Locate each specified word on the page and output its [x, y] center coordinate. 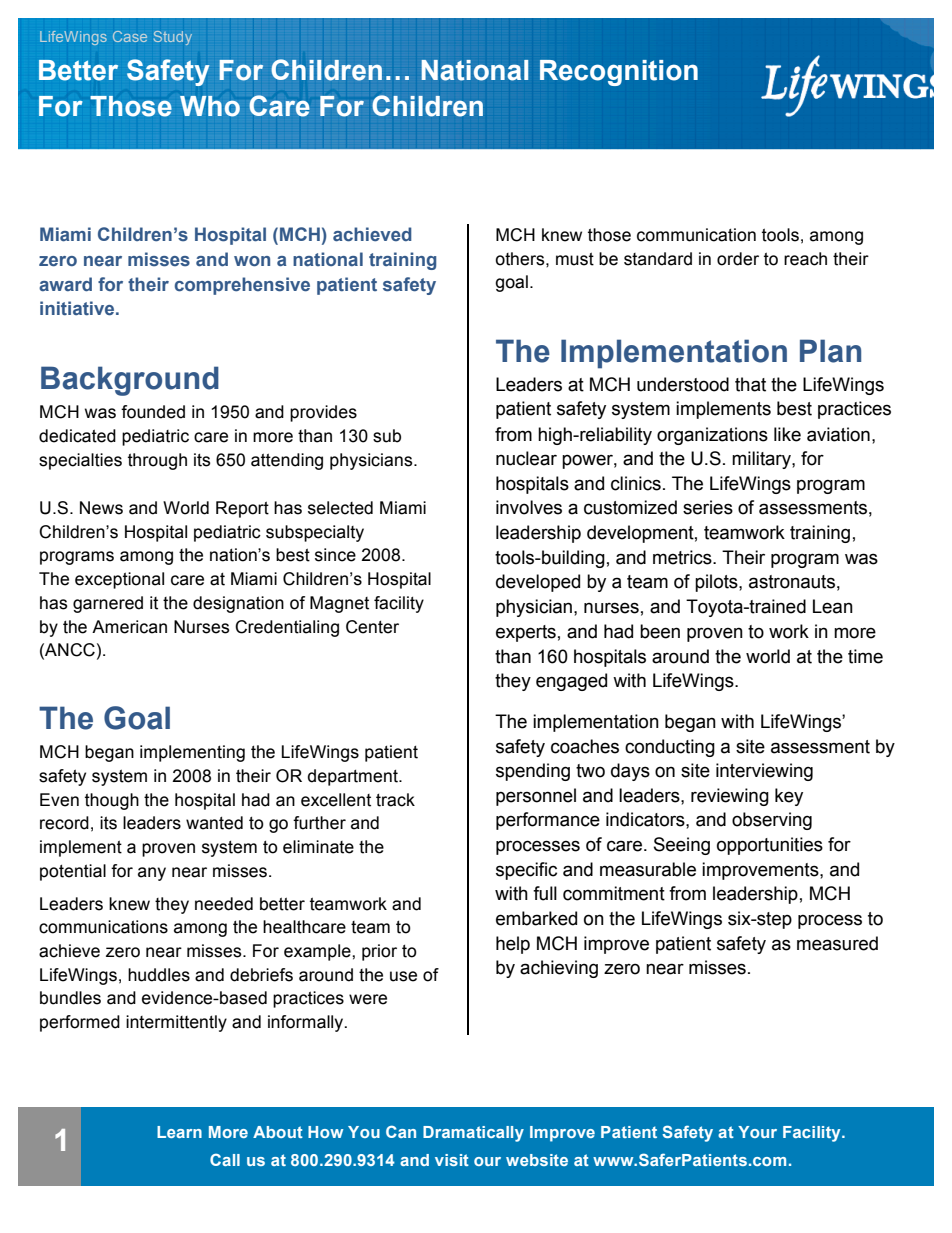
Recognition [619, 73]
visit [452, 1160]
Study [173, 38]
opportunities [770, 846]
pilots [717, 583]
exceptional [119, 580]
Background [130, 381]
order [738, 259]
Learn [179, 1132]
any [152, 874]
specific [526, 871]
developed [538, 583]
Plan [830, 351]
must [575, 259]
